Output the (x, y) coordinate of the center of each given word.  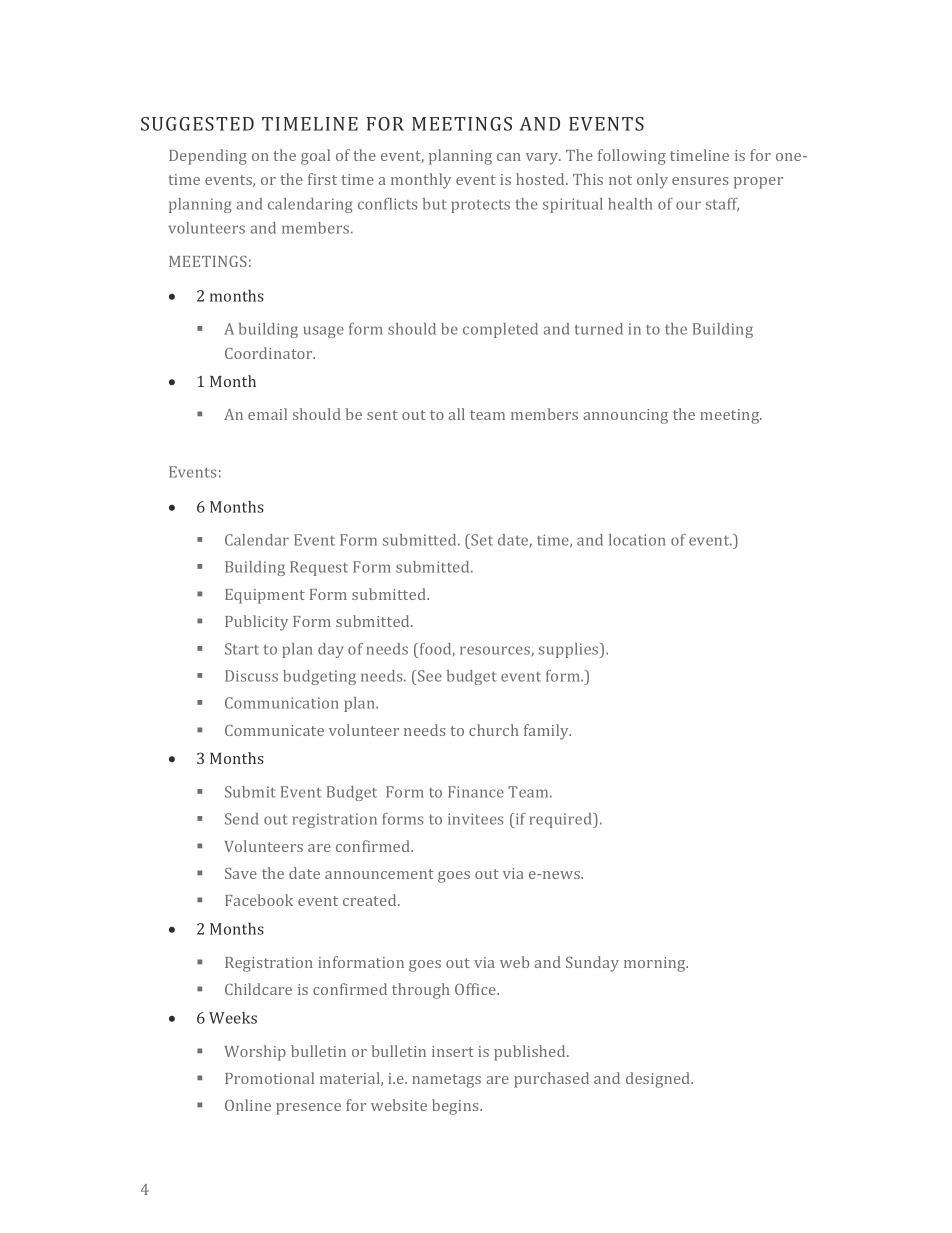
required (562, 820)
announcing (626, 416)
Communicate (274, 730)
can (509, 157)
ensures (700, 181)
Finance (476, 792)
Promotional (269, 1078)
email (267, 414)
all (457, 414)
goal (315, 157)
